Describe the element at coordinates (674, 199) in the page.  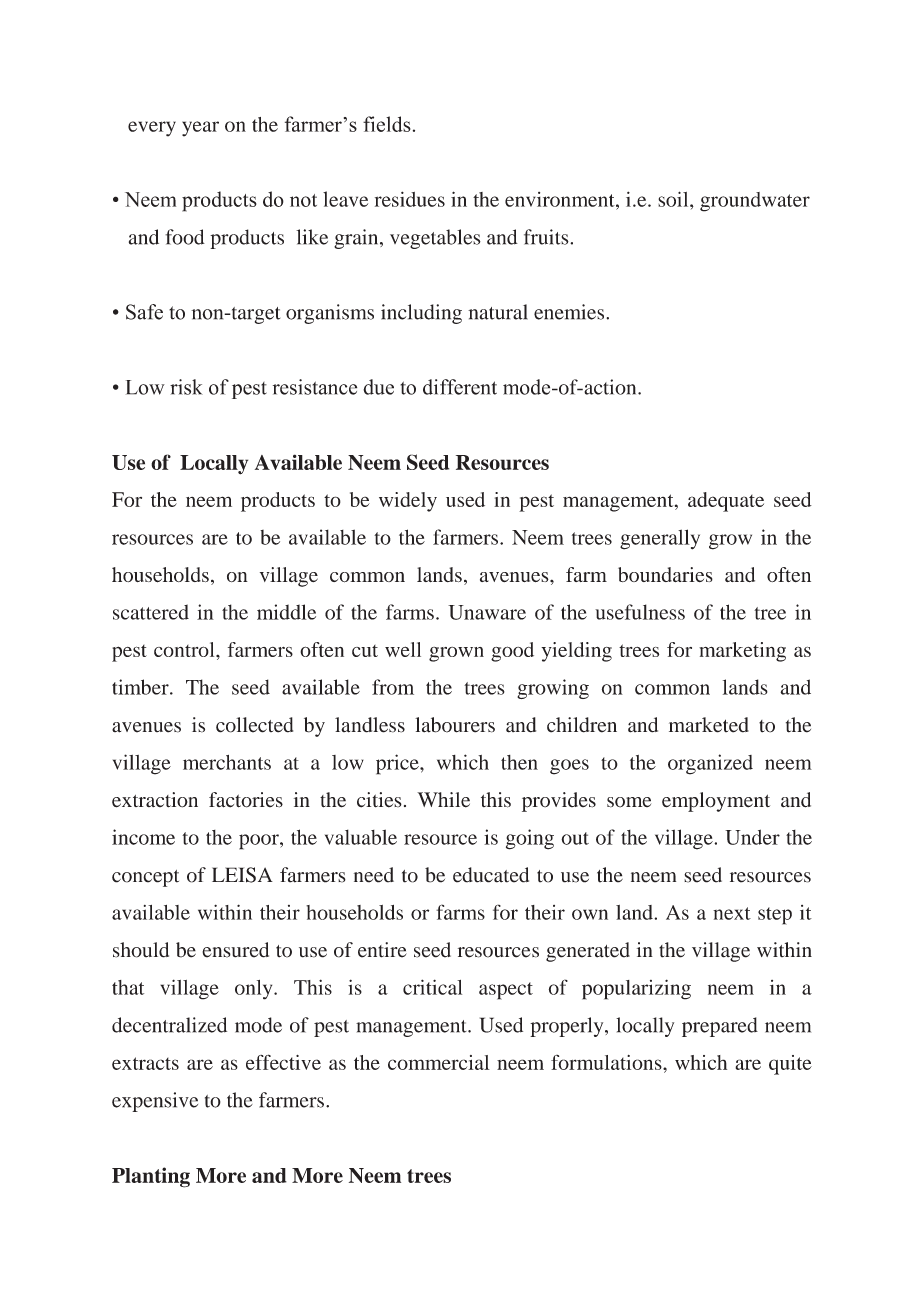
I see `soil` at that location.
